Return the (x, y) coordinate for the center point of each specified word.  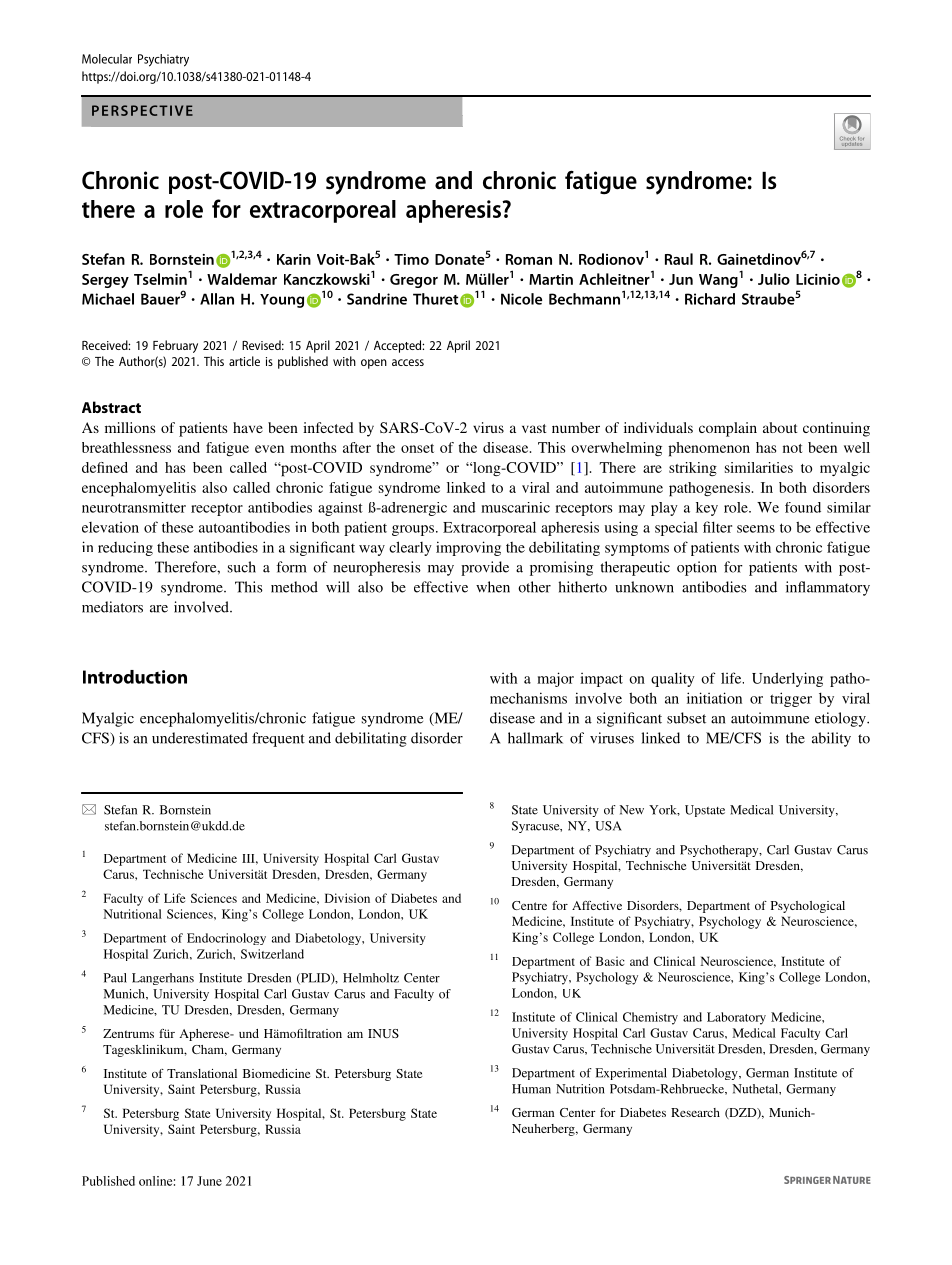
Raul (679, 259)
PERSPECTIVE (142, 110)
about (780, 427)
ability (831, 739)
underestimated (200, 738)
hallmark (535, 738)
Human (531, 1089)
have (248, 427)
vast (534, 428)
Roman (529, 259)
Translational (202, 1073)
